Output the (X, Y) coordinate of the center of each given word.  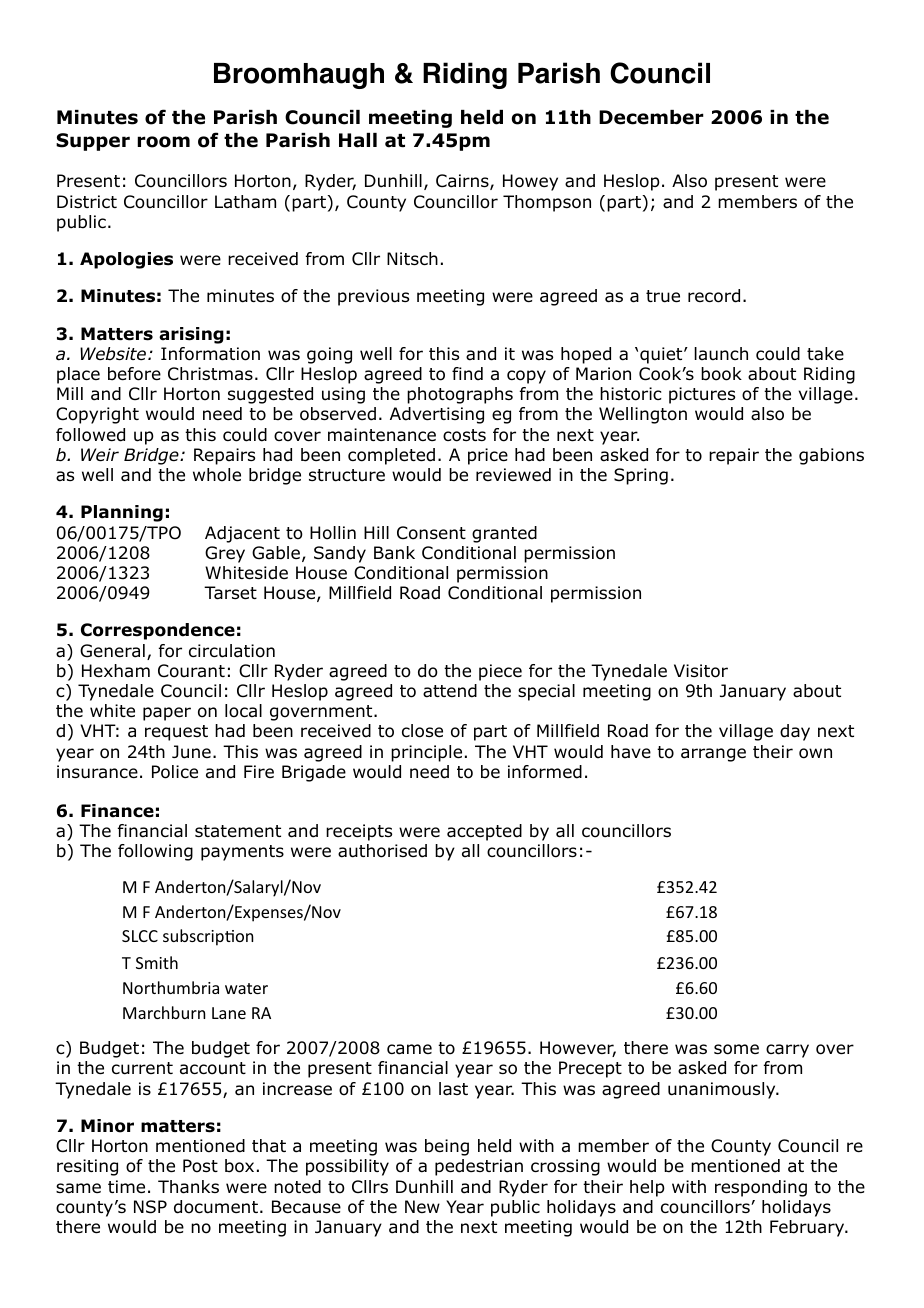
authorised (382, 851)
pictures (702, 395)
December (651, 117)
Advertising (437, 415)
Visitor (701, 671)
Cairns (463, 182)
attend (450, 691)
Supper (93, 142)
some (736, 1049)
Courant (191, 671)
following (155, 852)
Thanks (188, 1187)
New (422, 1206)
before (134, 374)
